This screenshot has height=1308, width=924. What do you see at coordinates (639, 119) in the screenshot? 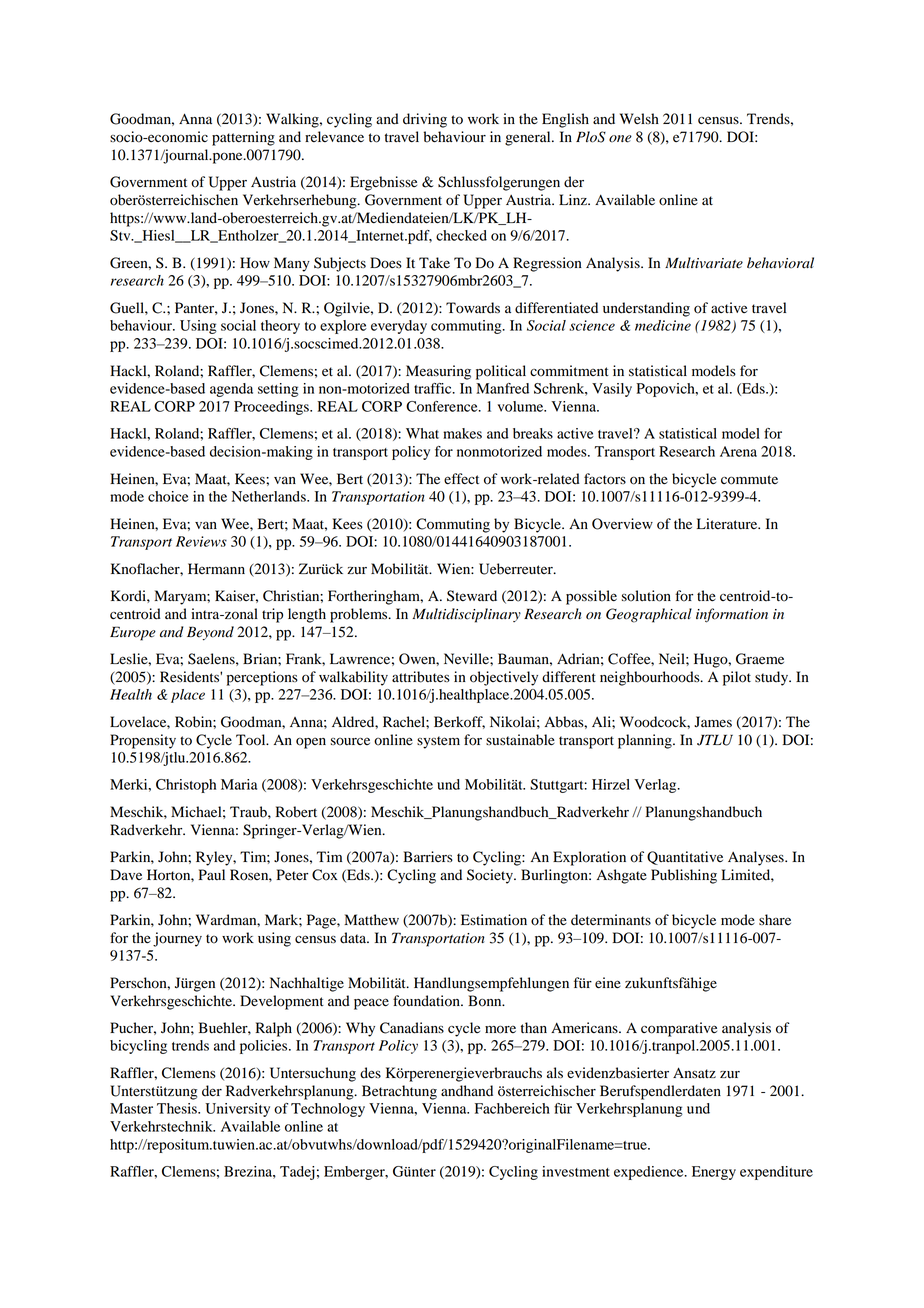
I see `Welsh` at bounding box center [639, 119].
